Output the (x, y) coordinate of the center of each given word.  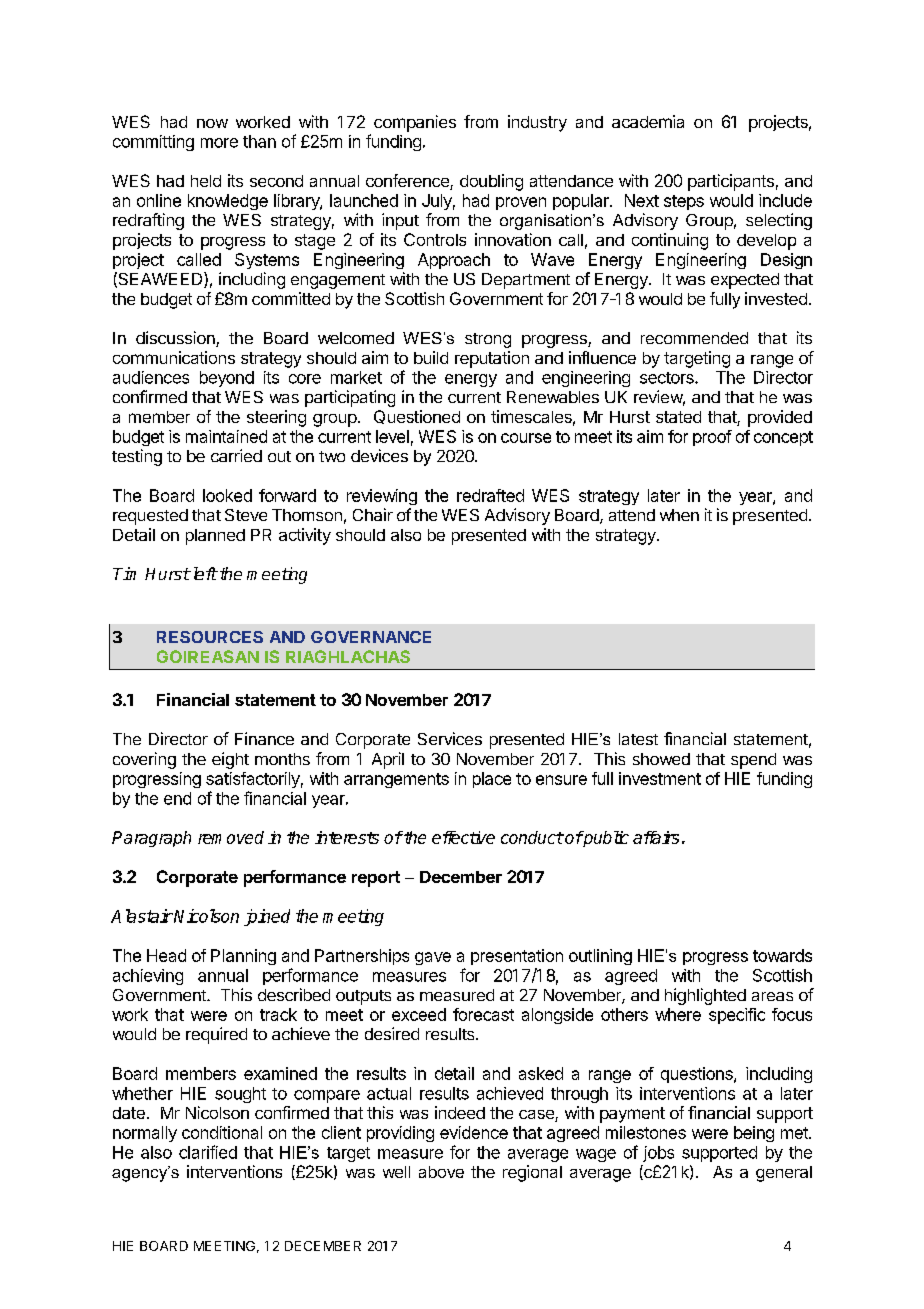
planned (215, 537)
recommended (694, 338)
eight (230, 760)
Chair (373, 514)
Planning (243, 957)
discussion (176, 339)
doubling (491, 182)
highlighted (705, 996)
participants (731, 182)
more (219, 143)
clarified (208, 1152)
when (679, 515)
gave (433, 958)
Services (450, 738)
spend (753, 761)
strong (488, 340)
